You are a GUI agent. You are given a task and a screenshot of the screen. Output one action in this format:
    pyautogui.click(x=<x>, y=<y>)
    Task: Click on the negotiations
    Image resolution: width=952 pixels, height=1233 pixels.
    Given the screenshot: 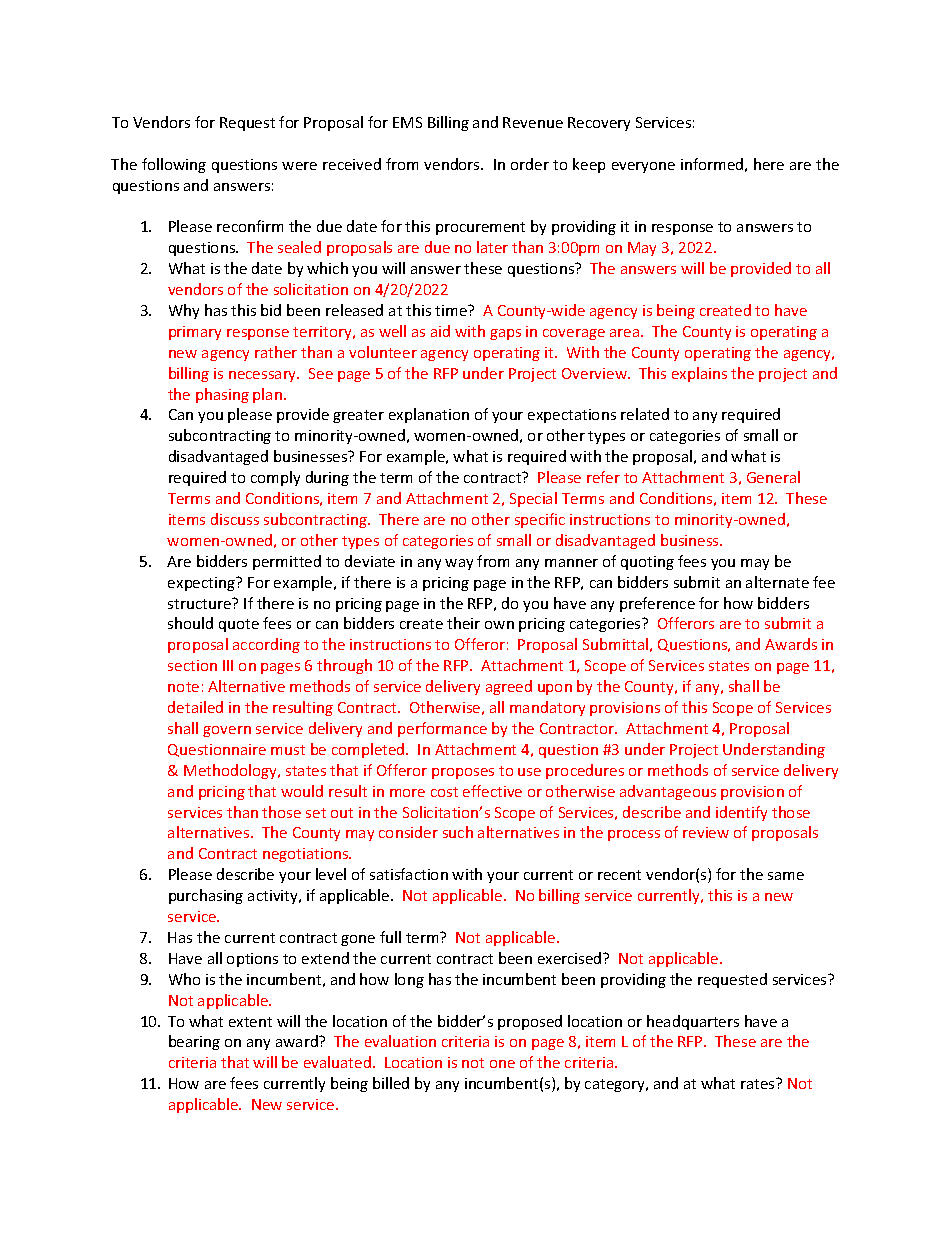 What is the action you would take?
    pyautogui.click(x=307, y=855)
